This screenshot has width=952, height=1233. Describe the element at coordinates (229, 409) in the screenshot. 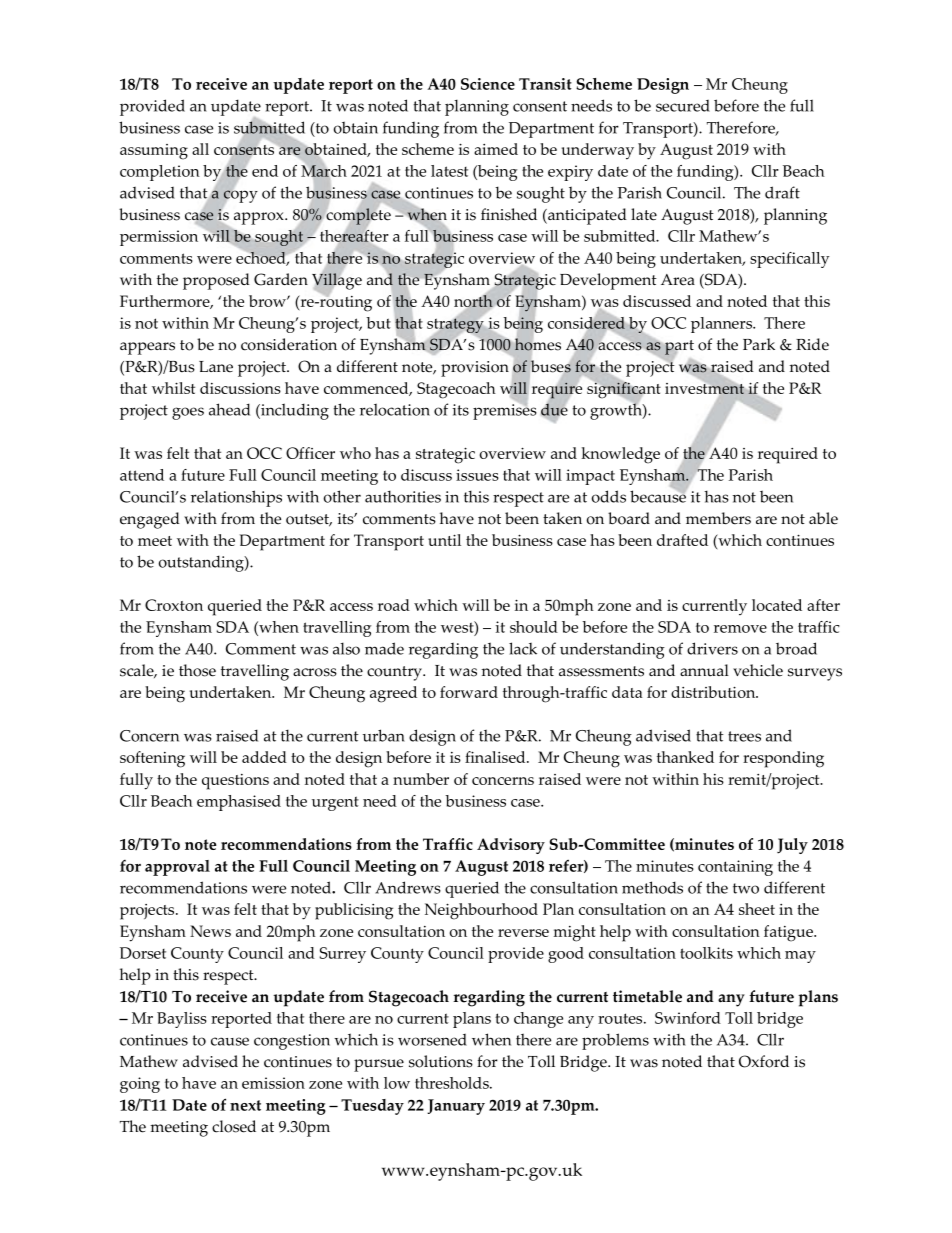

I see `ahead` at that location.
